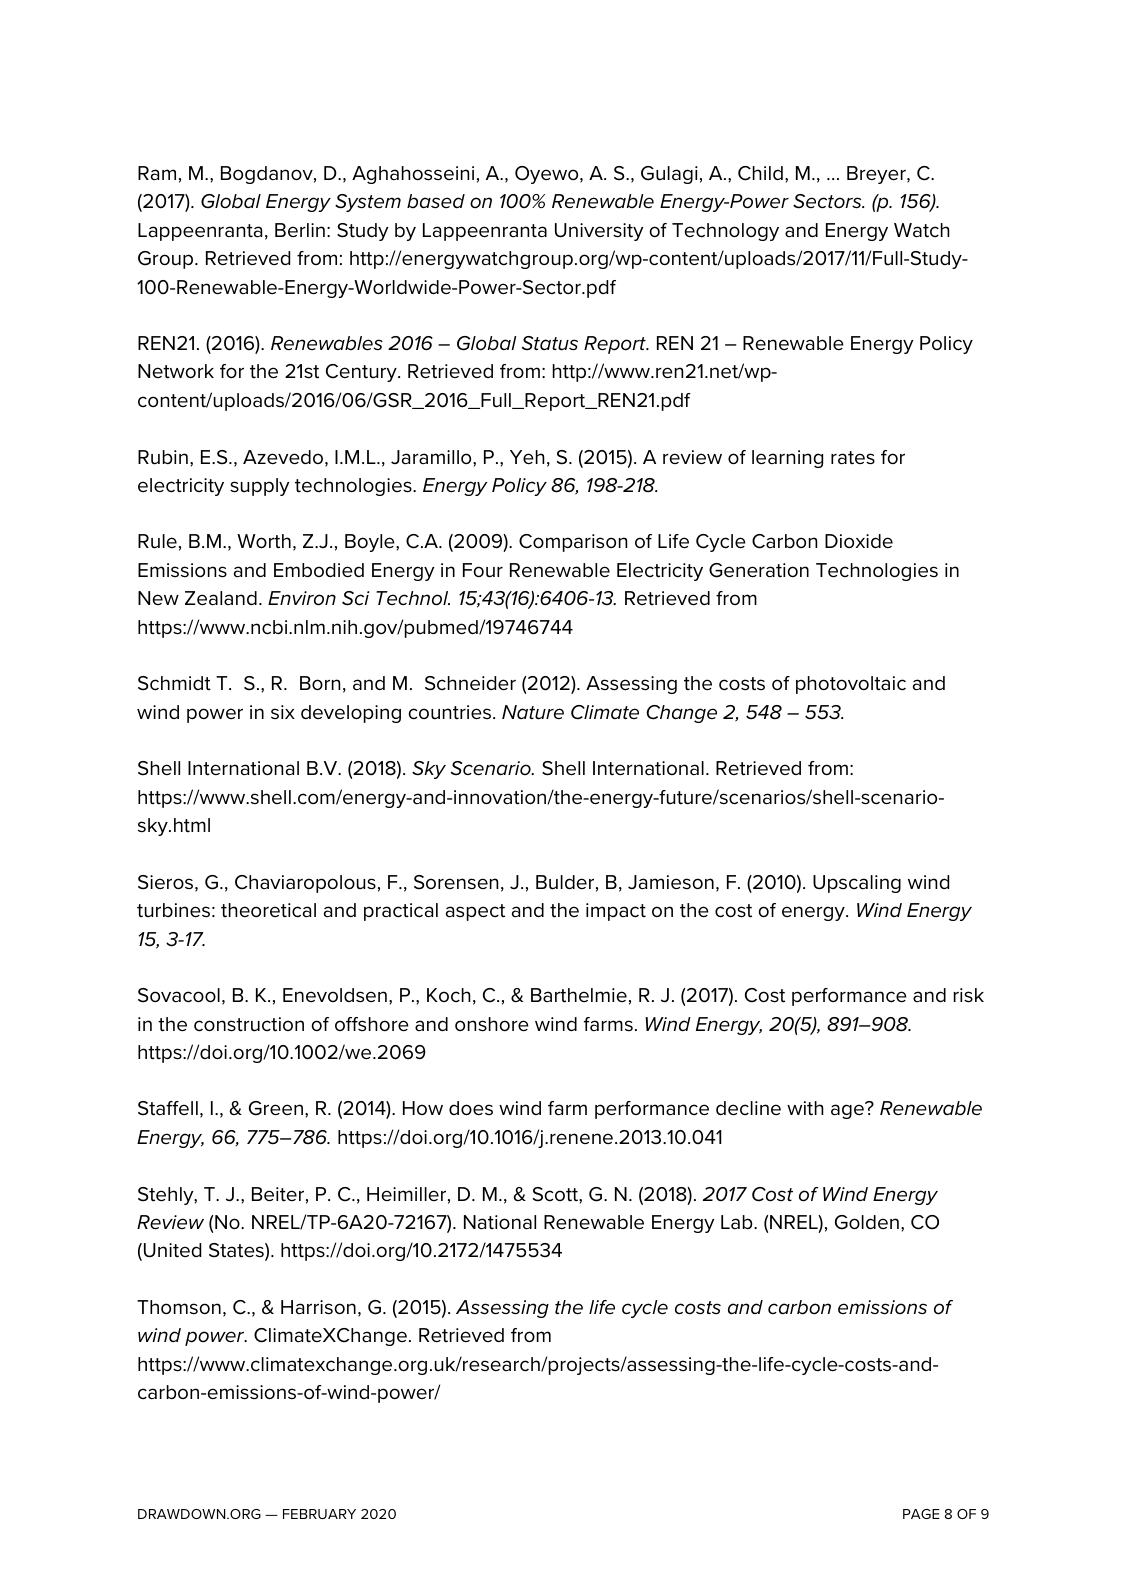 This page has width=1125, height=1591. I want to click on Child, so click(760, 173).
